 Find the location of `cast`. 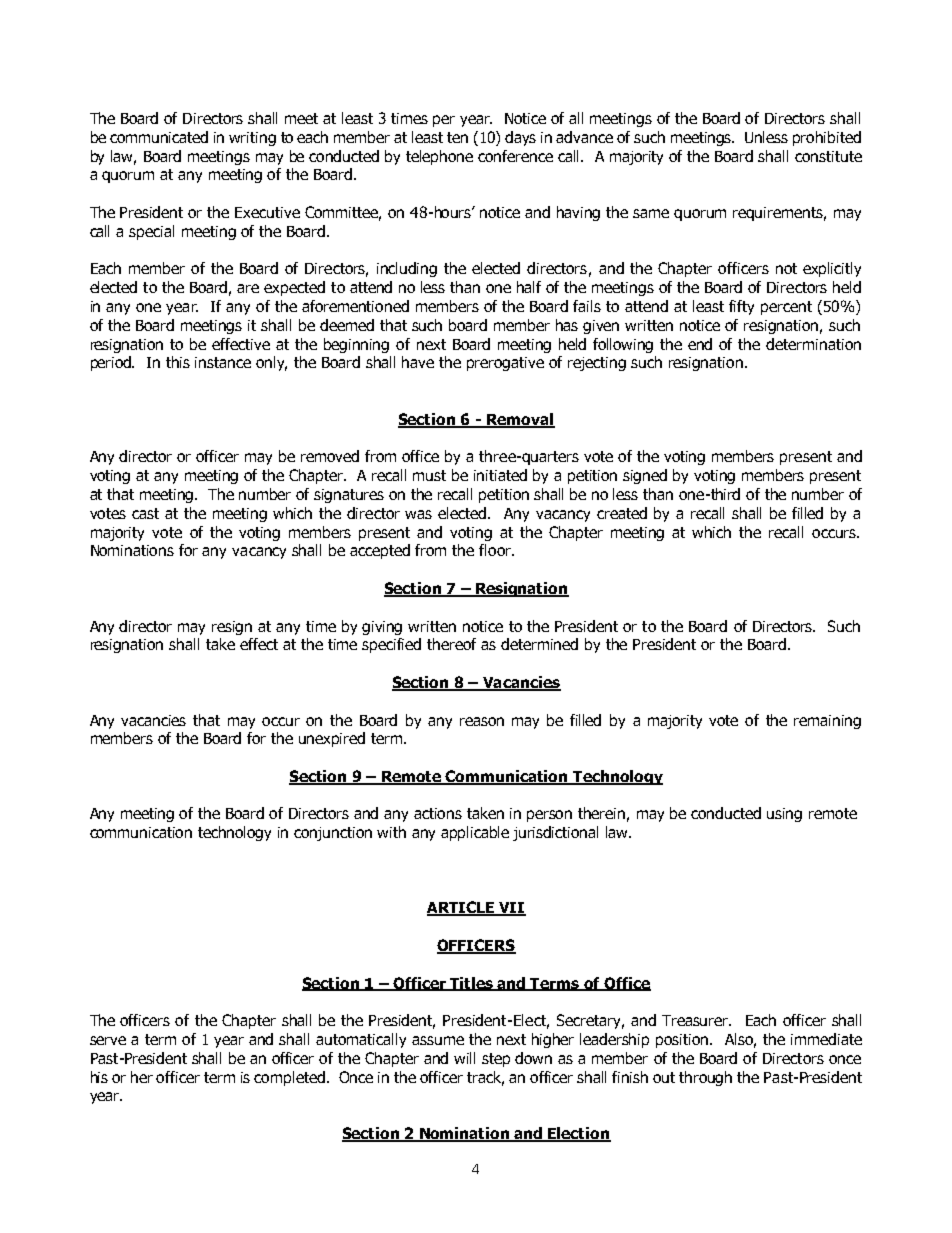

cast is located at coordinates (145, 513).
